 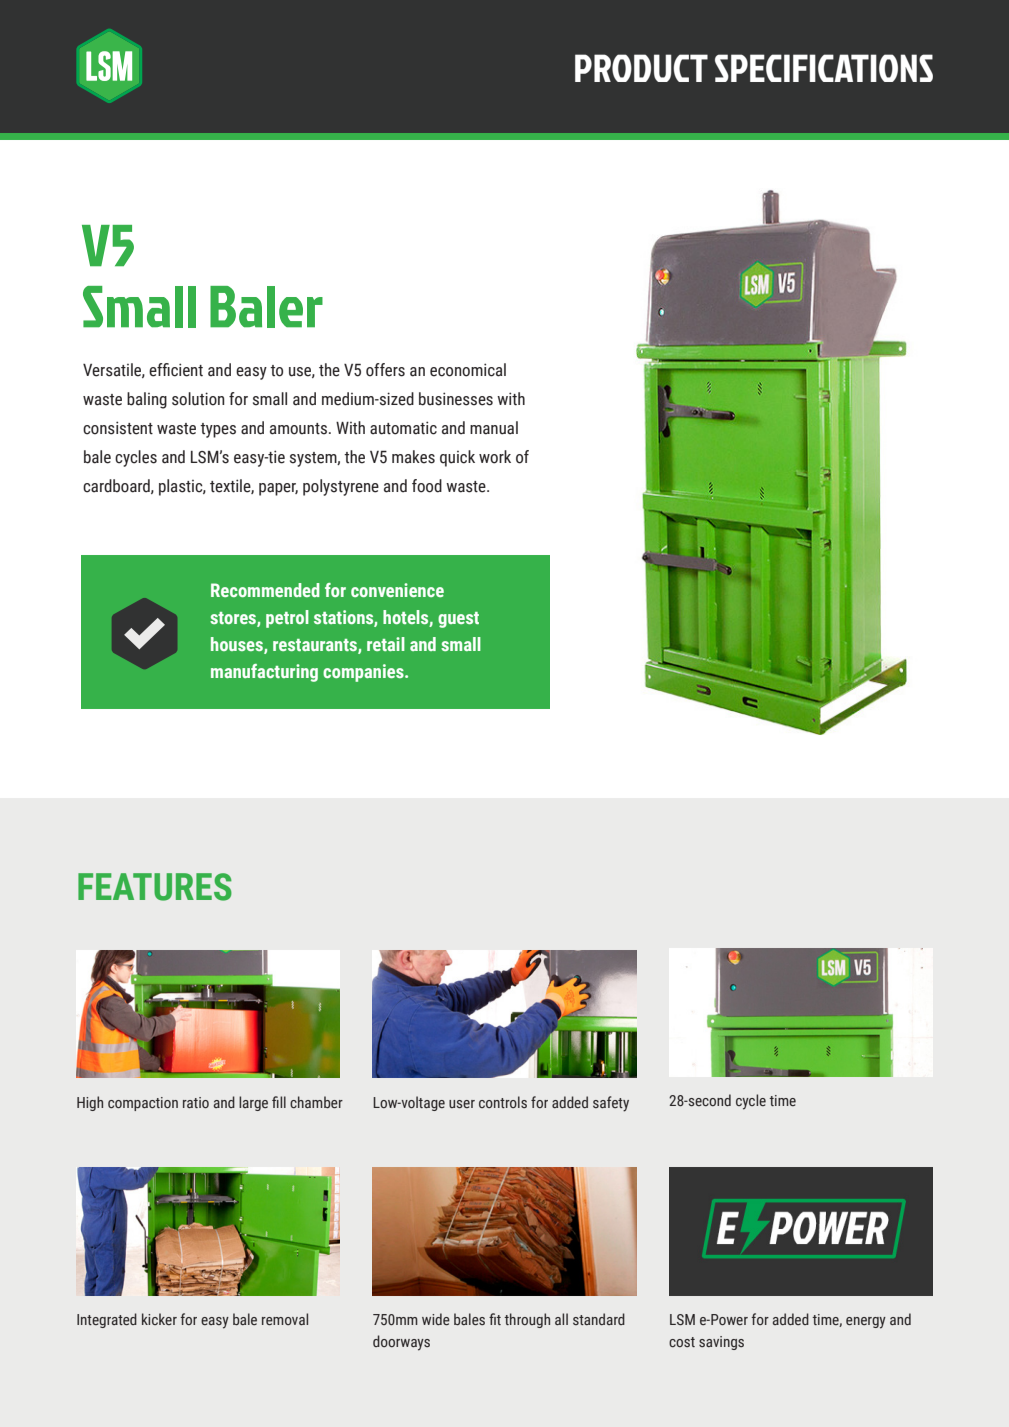 I want to click on efficient, so click(x=176, y=370).
